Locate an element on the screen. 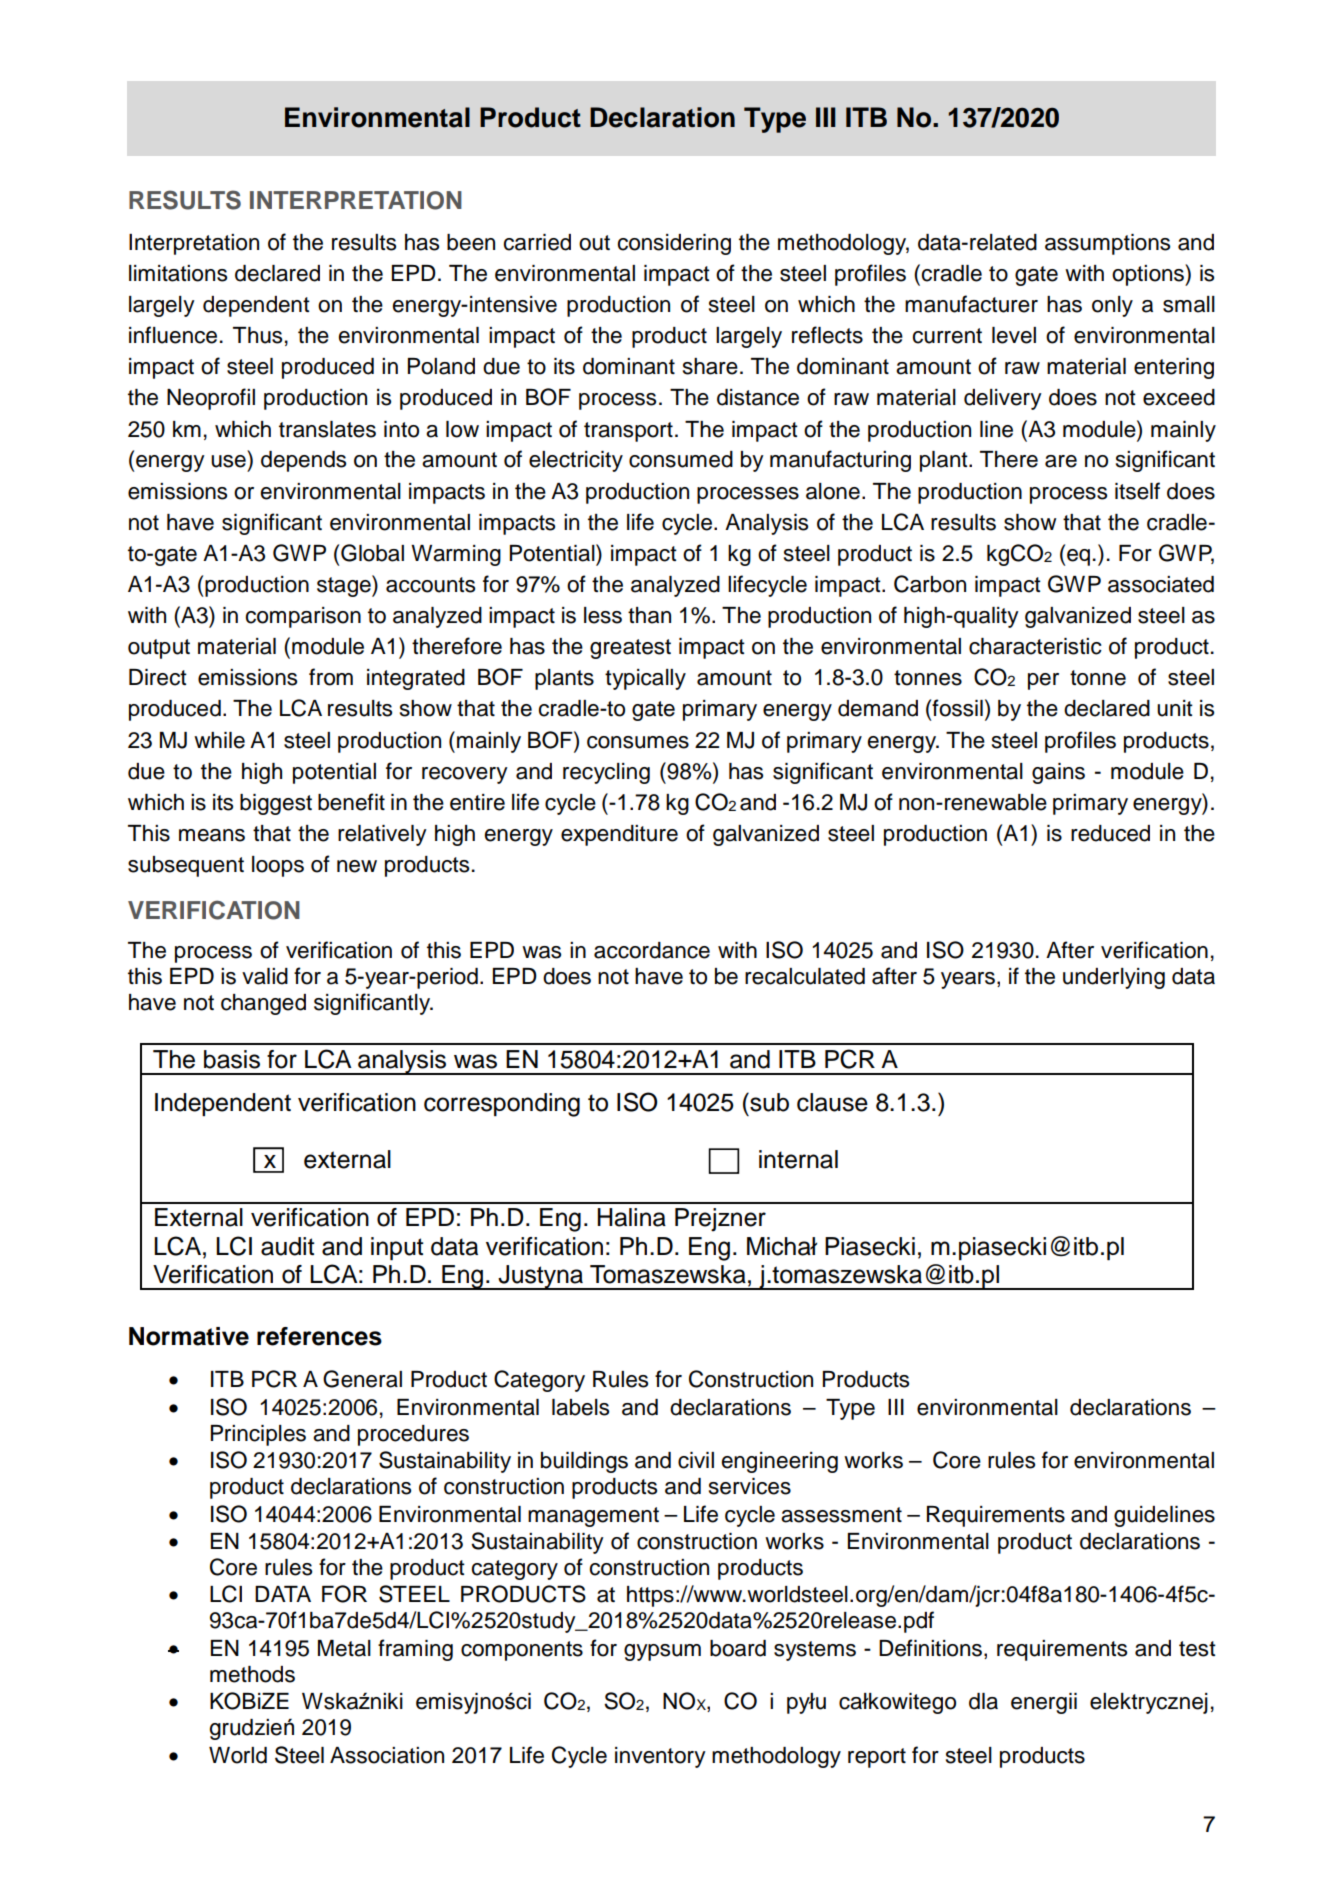 The height and width of the screenshot is (1900, 1343). considering is located at coordinates (674, 244).
